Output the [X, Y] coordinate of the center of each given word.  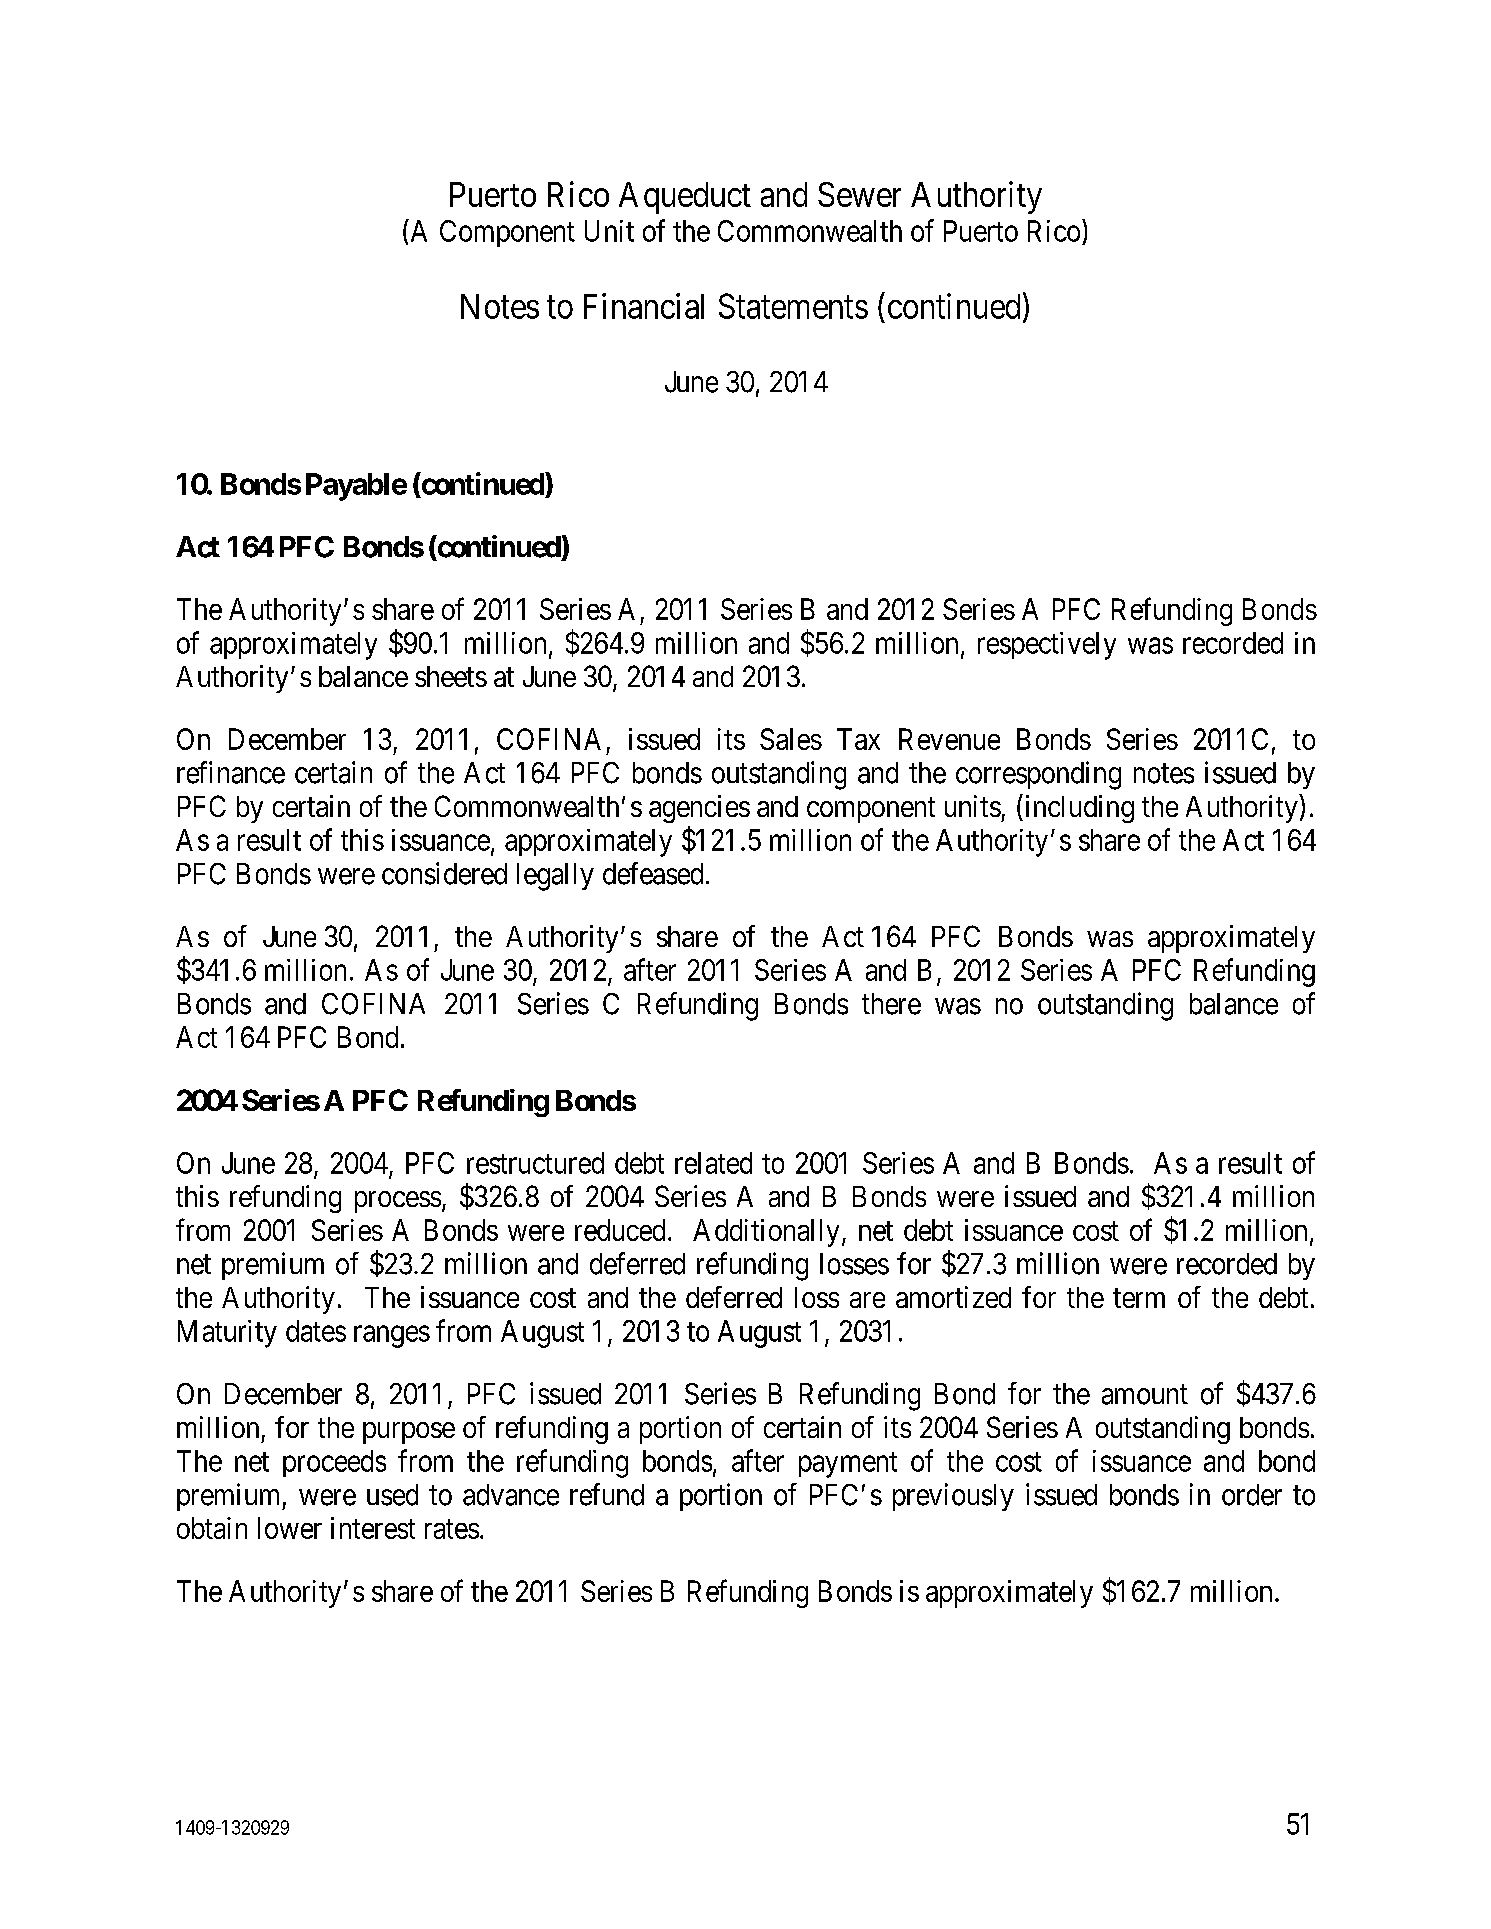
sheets [451, 676]
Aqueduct [685, 198]
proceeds [334, 1463]
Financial [644, 306]
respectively [1047, 646]
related [713, 1163]
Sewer [859, 194]
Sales [791, 739]
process [398, 1202]
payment [848, 1465]
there [891, 1004]
